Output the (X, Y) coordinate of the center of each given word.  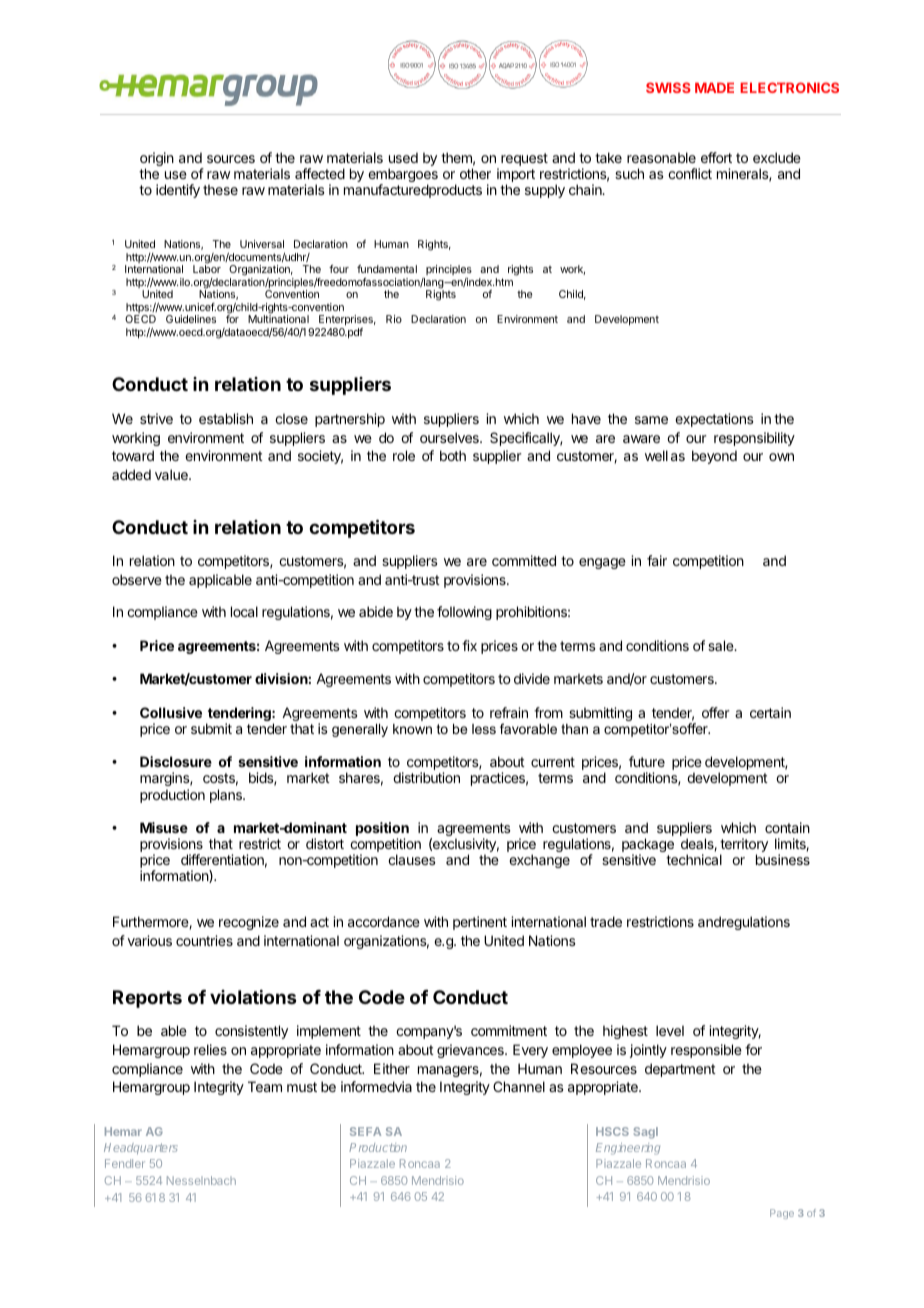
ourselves (450, 437)
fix (469, 645)
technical (694, 859)
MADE (714, 87)
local (244, 611)
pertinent (480, 923)
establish (226, 418)
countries (204, 940)
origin (157, 160)
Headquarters (141, 1148)
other (475, 173)
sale (722, 645)
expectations (714, 420)
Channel (519, 1086)
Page (782, 1214)
